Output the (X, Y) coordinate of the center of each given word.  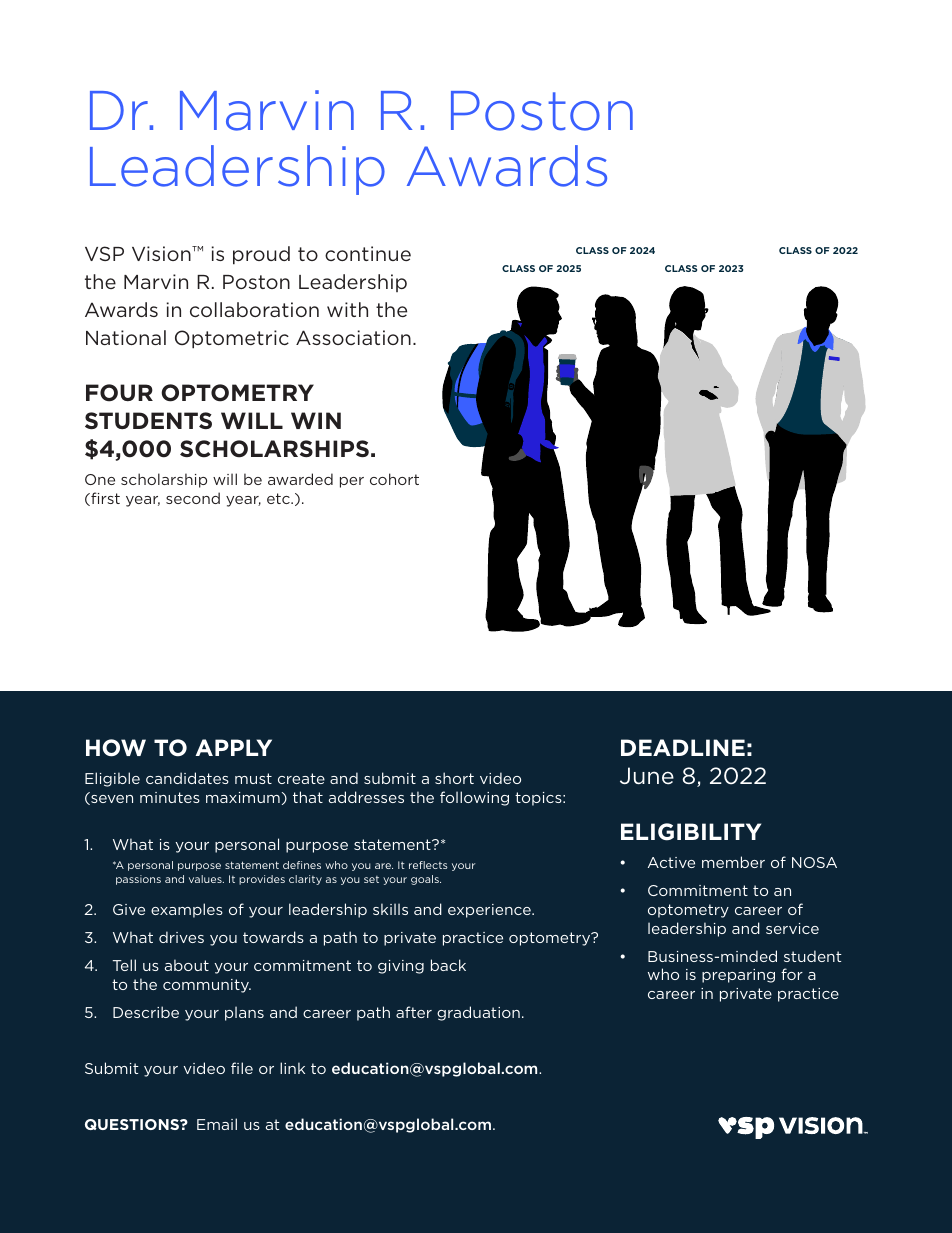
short (454, 778)
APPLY (233, 747)
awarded (300, 479)
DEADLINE (683, 747)
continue (368, 253)
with (347, 309)
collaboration (254, 309)
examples (187, 910)
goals (426, 880)
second (193, 498)
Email (217, 1124)
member (733, 862)
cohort (394, 479)
